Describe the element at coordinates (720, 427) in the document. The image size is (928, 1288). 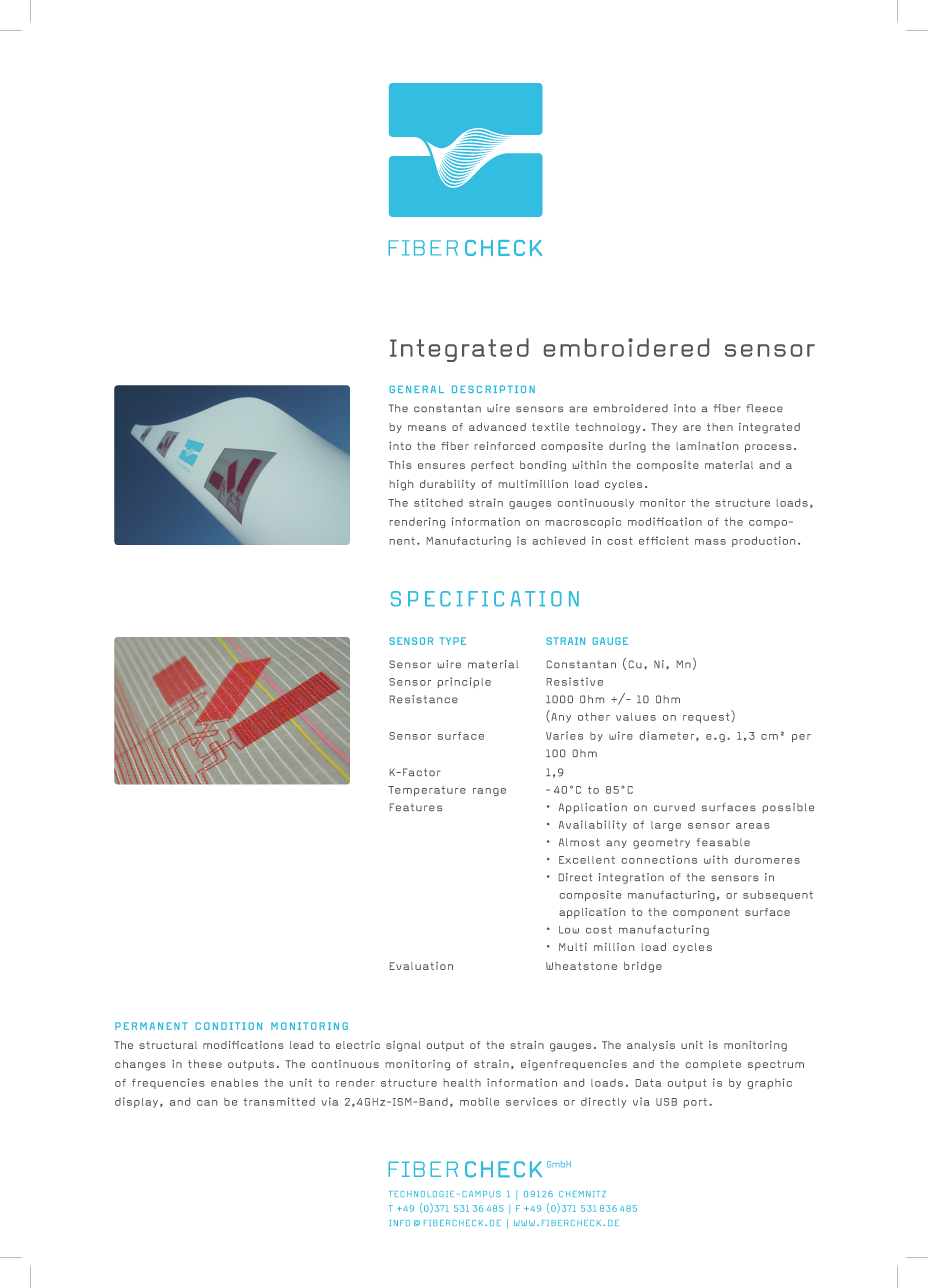
I see `then` at that location.
